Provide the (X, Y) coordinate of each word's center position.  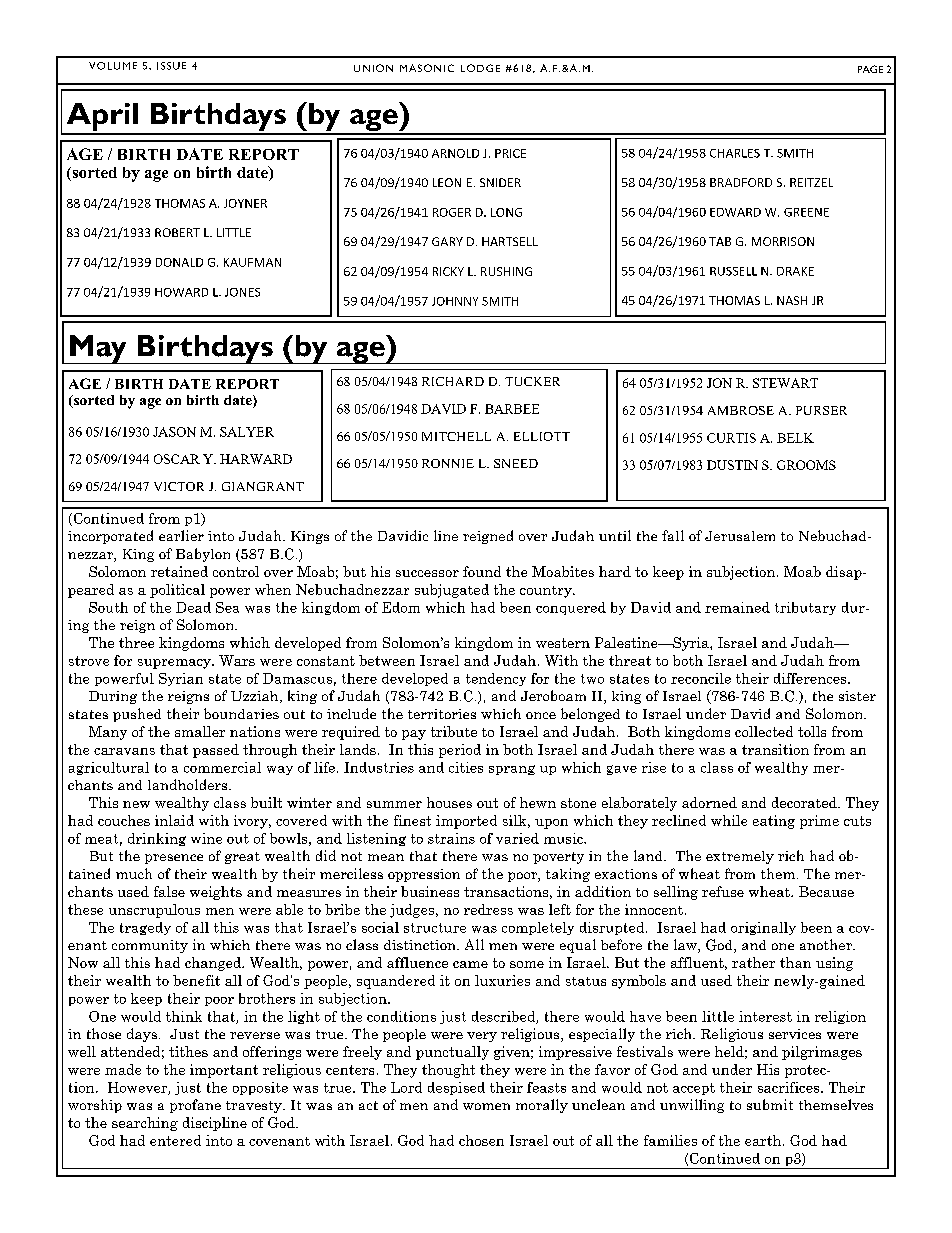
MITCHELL (456, 436)
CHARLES (735, 153)
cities (466, 767)
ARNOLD (455, 153)
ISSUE (171, 66)
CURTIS (731, 438)
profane (195, 1106)
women (486, 1106)
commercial (222, 767)
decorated (805, 802)
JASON (174, 432)
